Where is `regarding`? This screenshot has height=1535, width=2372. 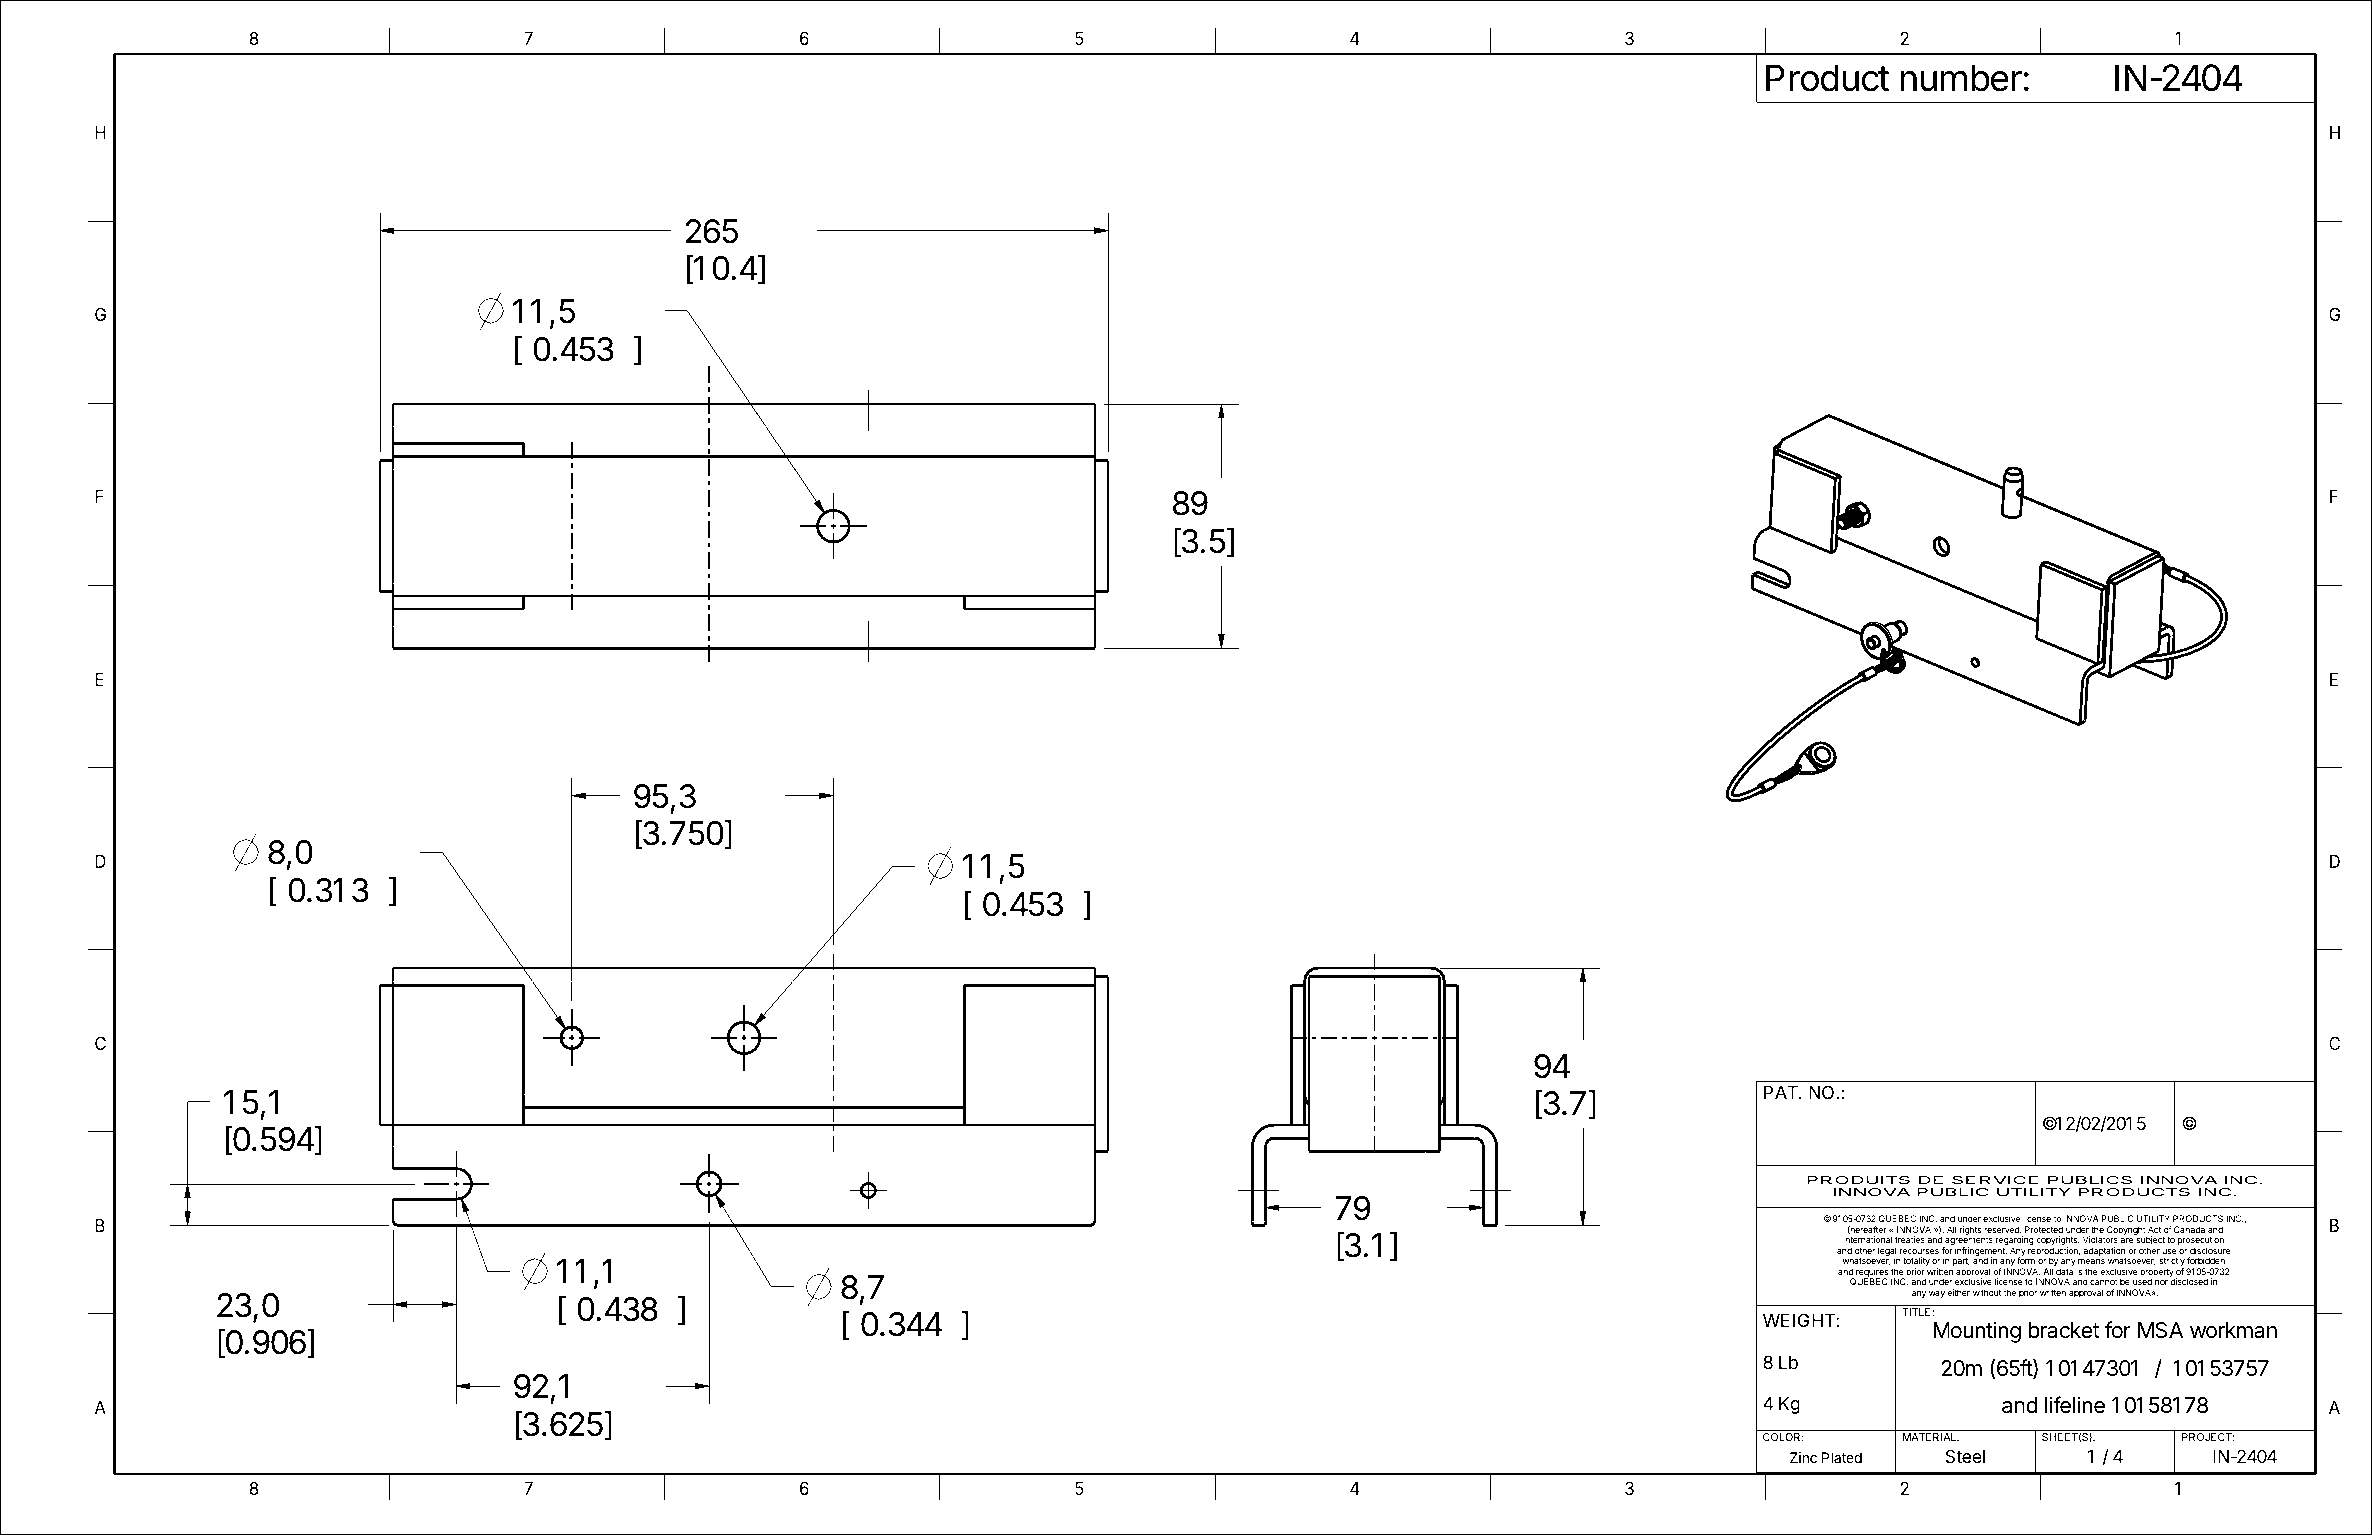 regarding is located at coordinates (2015, 1242).
